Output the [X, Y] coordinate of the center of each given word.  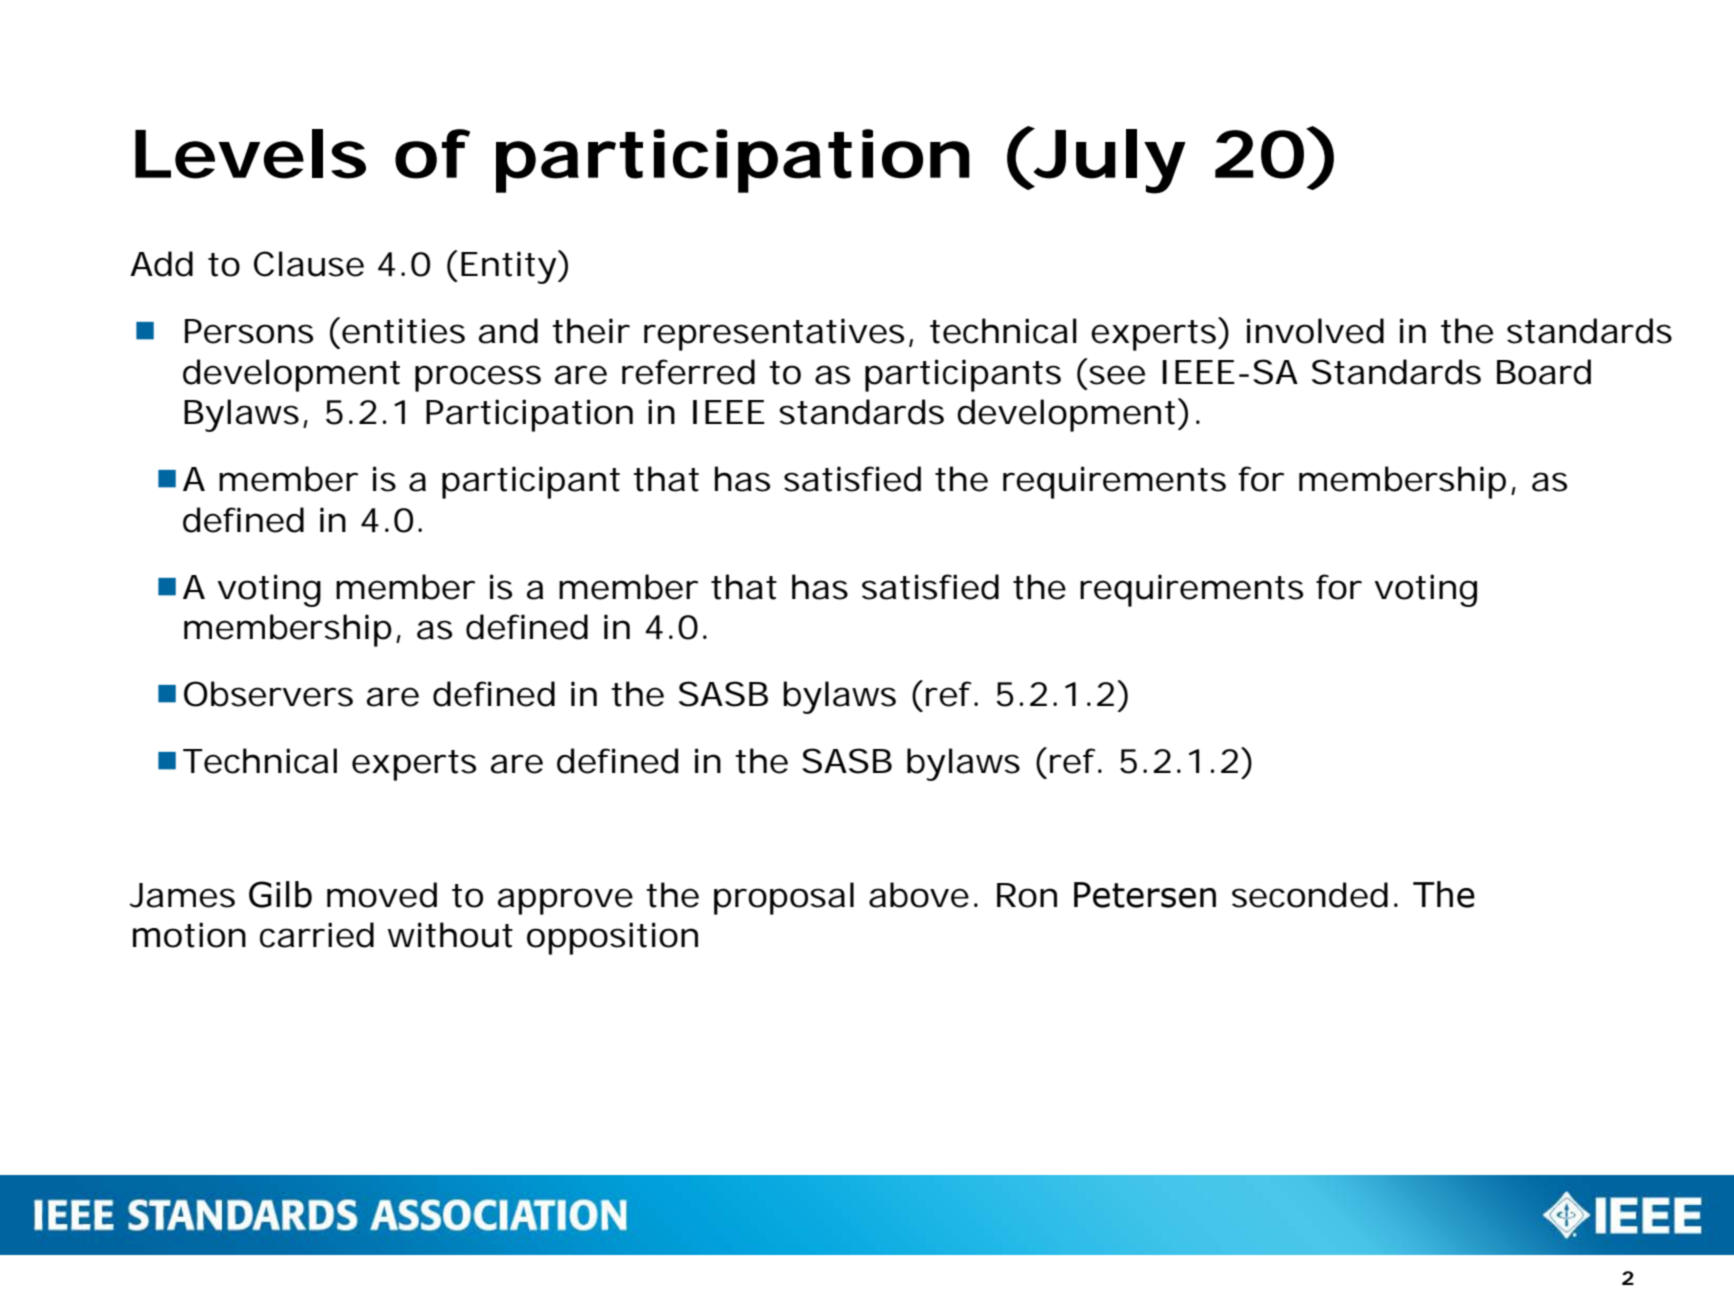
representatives [774, 334]
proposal [784, 898]
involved [1315, 331]
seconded [1310, 895]
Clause [309, 264]
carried [317, 935]
